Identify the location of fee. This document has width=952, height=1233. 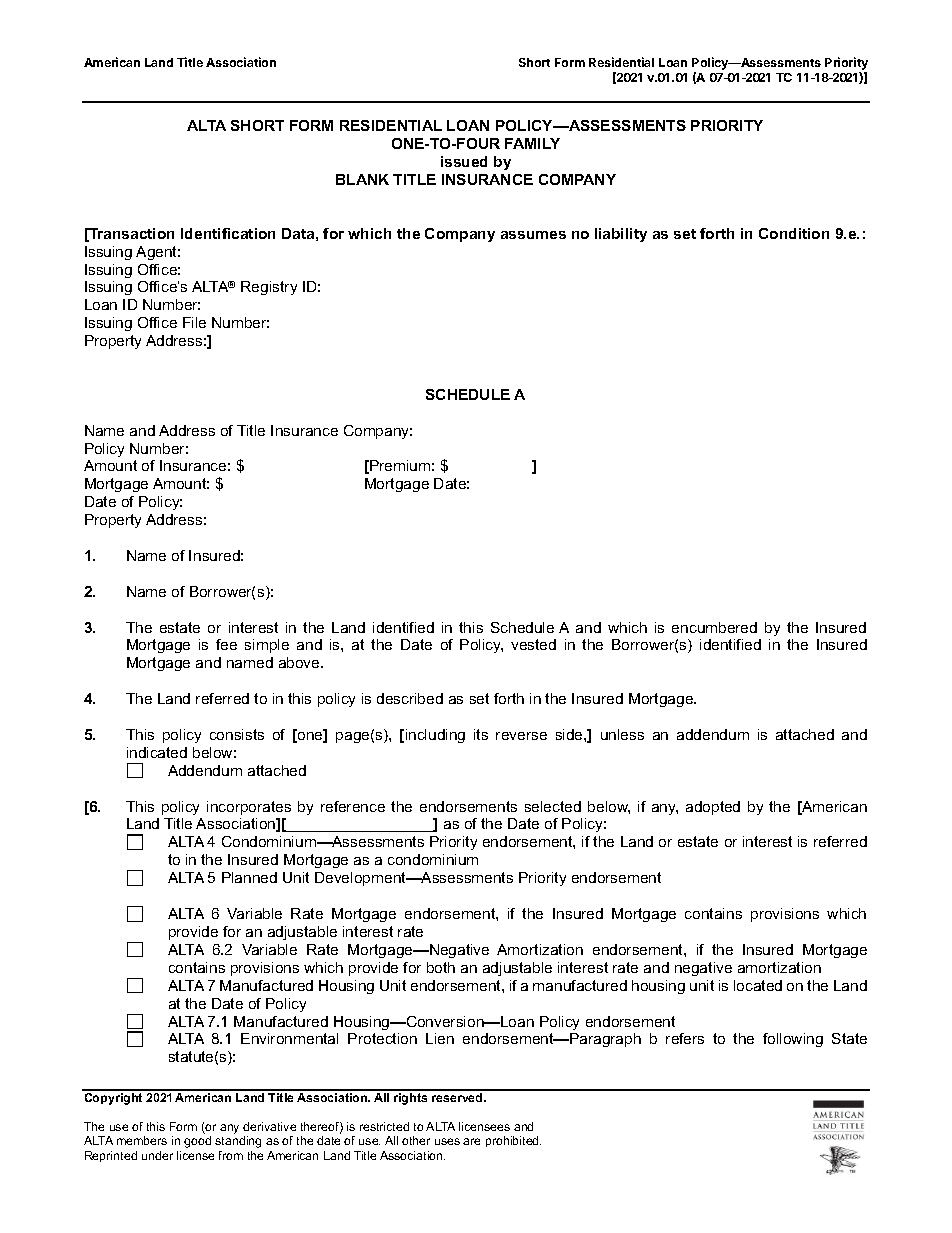
(226, 644).
